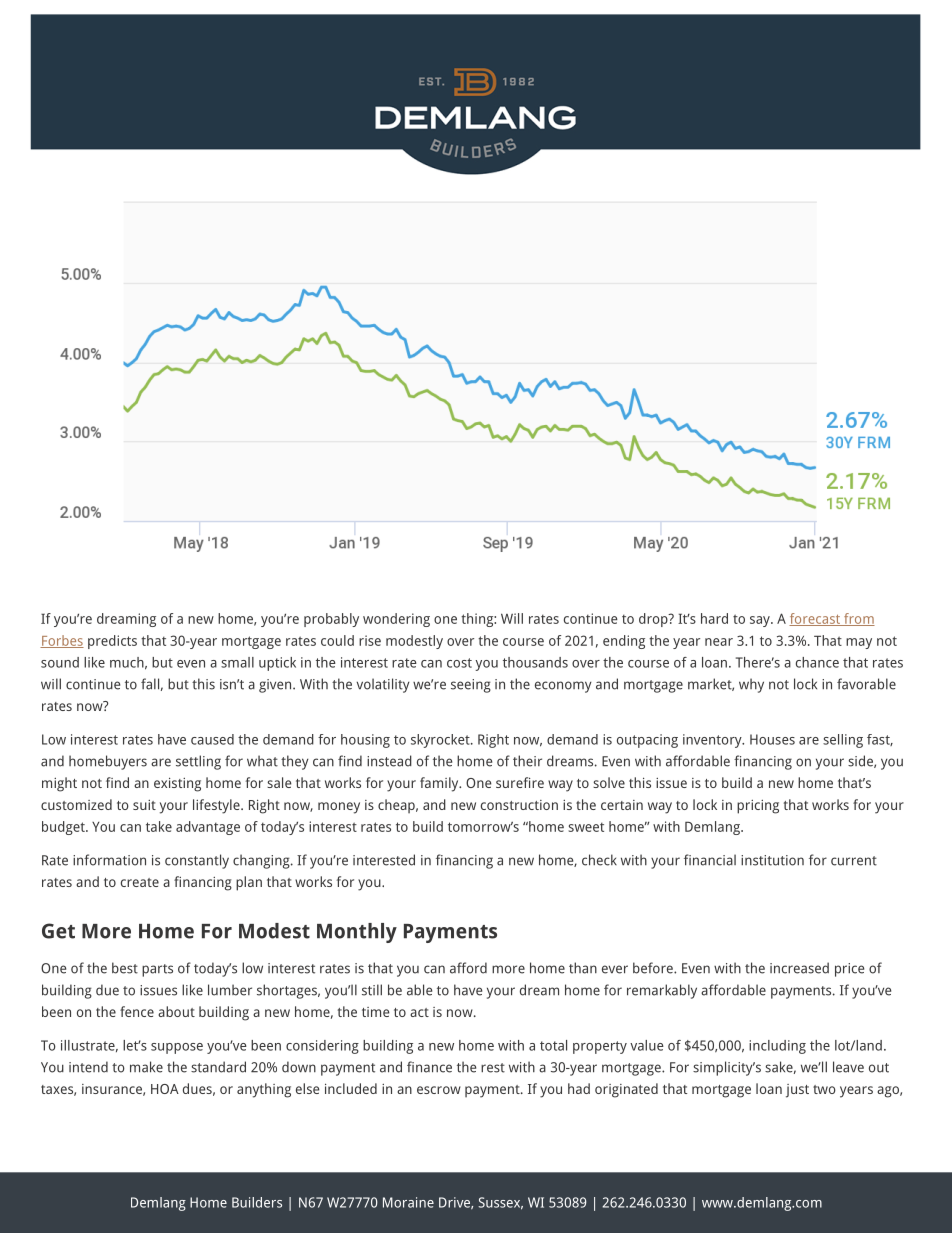  I want to click on Sussex, so click(500, 1203).
